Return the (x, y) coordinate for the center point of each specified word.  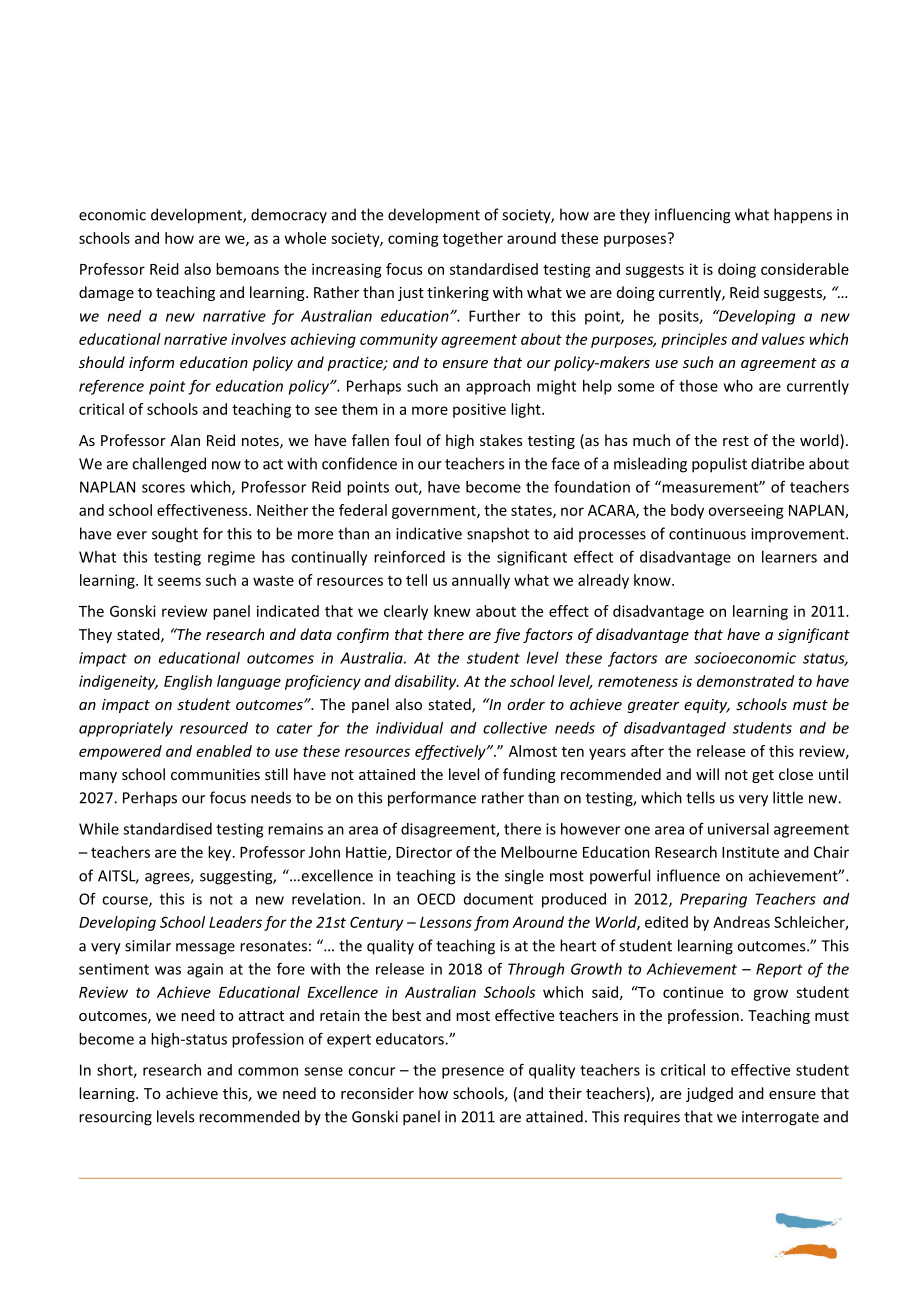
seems (179, 581)
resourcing (115, 1118)
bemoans (247, 269)
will (707, 774)
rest (736, 441)
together (473, 239)
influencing (693, 216)
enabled (224, 751)
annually (481, 581)
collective (515, 728)
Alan (185, 440)
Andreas (741, 922)
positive (479, 410)
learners (789, 557)
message (205, 949)
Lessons (446, 922)
